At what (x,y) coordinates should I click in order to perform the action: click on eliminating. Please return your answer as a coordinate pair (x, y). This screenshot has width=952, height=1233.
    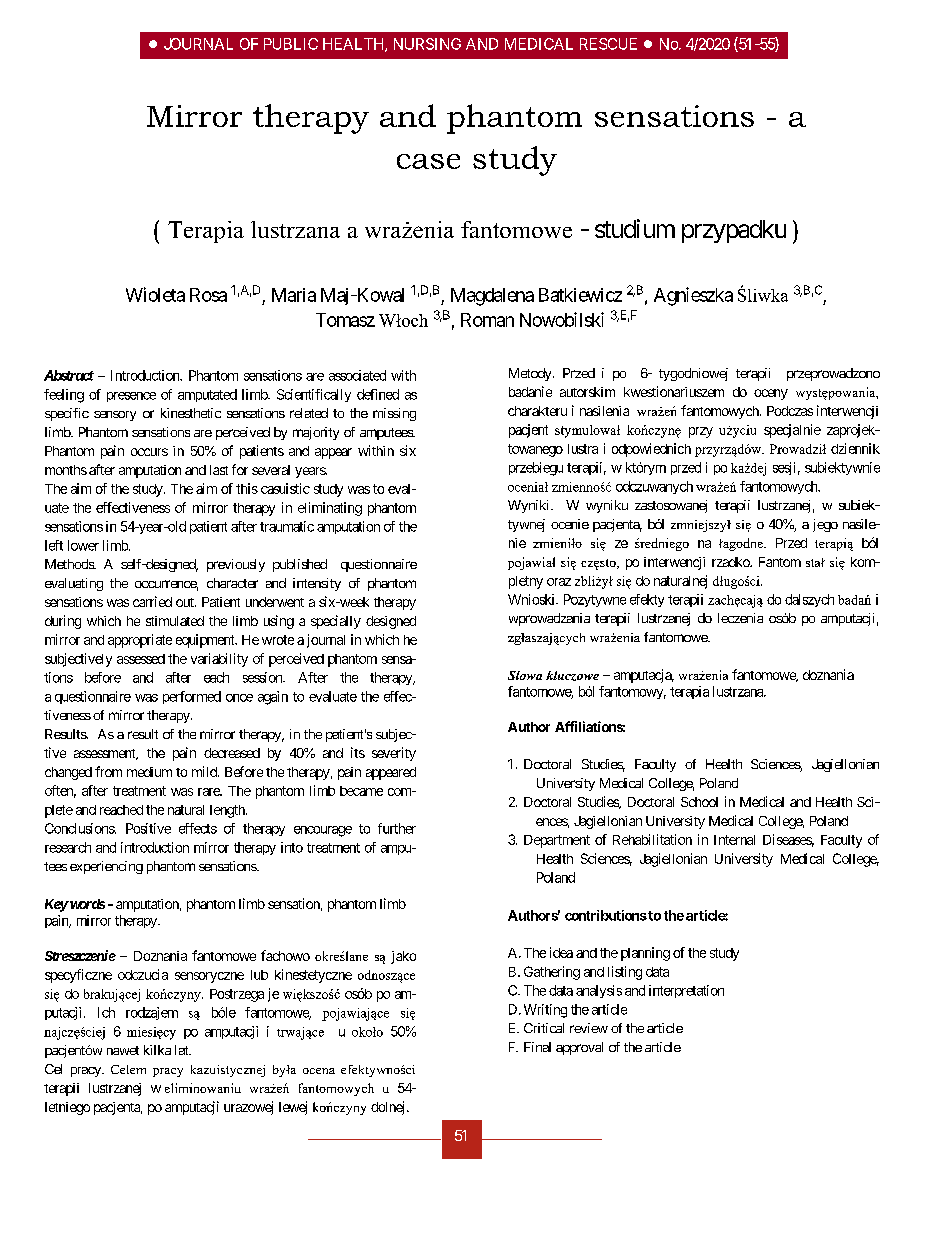
    Looking at the image, I should click on (330, 509).
